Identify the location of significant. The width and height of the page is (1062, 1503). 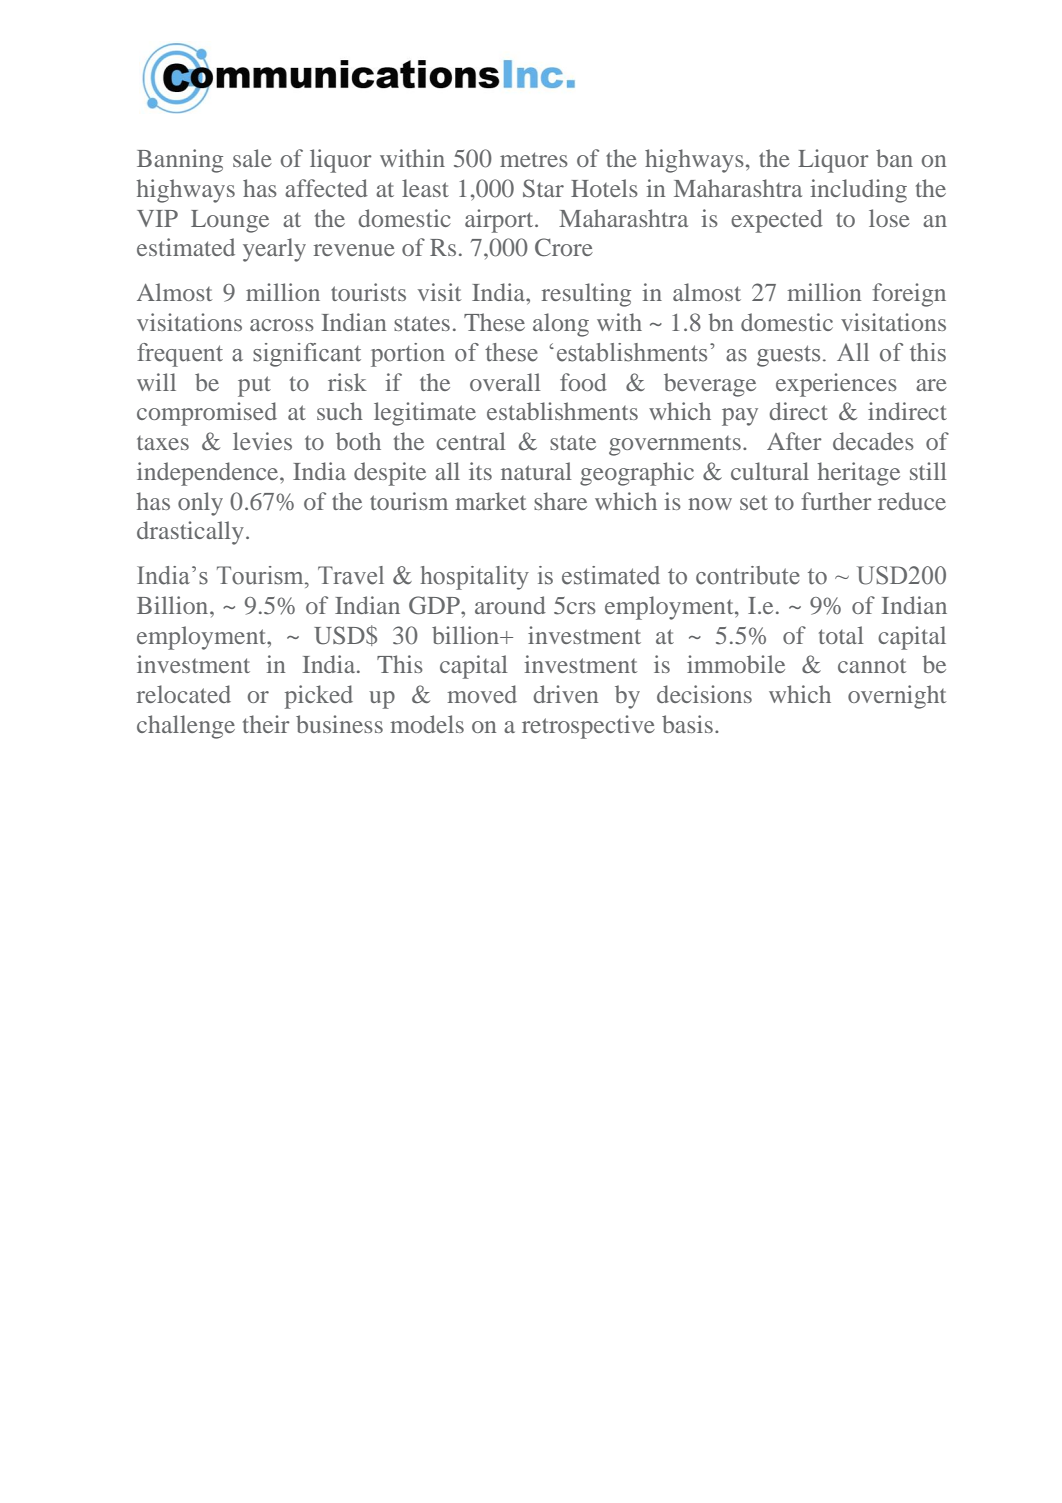
(307, 355).
